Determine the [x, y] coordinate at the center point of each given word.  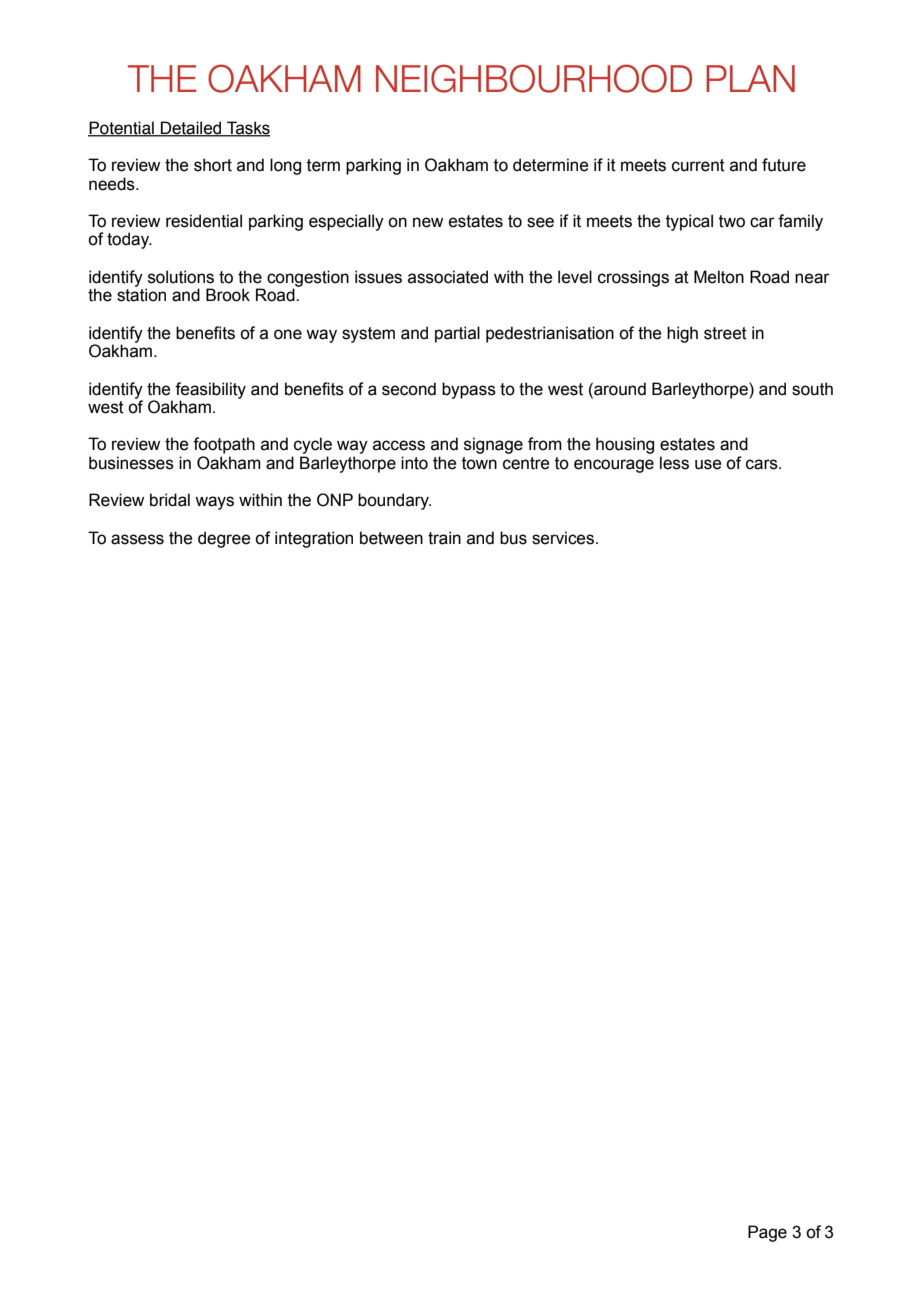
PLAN [750, 78]
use [708, 464]
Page [767, 1233]
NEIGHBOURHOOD [534, 78]
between [391, 538]
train [444, 538]
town [479, 463]
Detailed [191, 128]
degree [224, 539]
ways [214, 503]
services [563, 538]
